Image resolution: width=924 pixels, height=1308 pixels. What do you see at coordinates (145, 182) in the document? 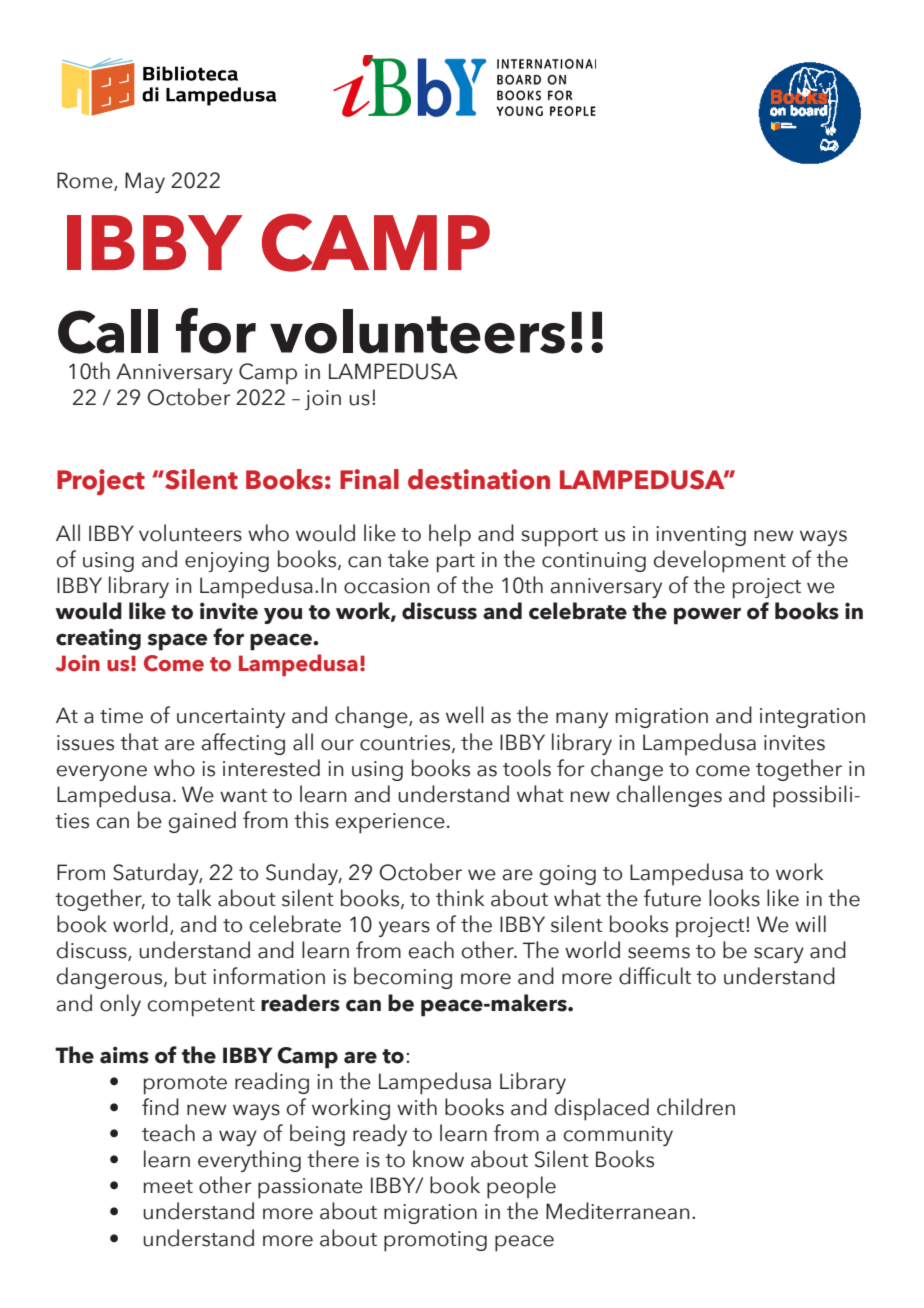
I see `May` at bounding box center [145, 182].
